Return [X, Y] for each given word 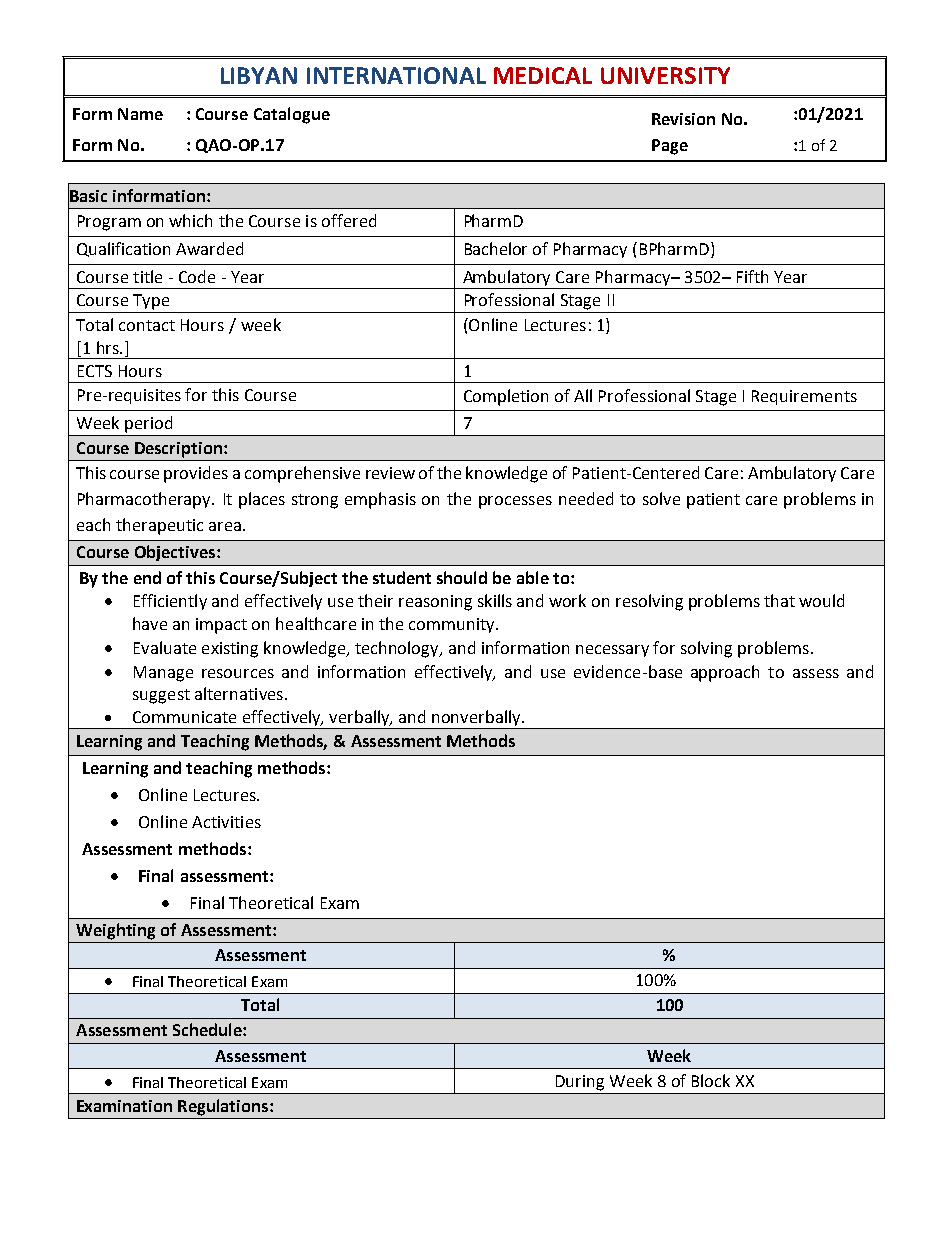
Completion [506, 397]
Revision [683, 119]
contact [147, 325]
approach [725, 673]
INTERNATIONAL [396, 75]
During [580, 1083]
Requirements [804, 397]
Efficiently [170, 602]
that [779, 600]
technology [398, 649]
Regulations [223, 1107]
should [462, 577]
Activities [226, 822]
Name [140, 114]
